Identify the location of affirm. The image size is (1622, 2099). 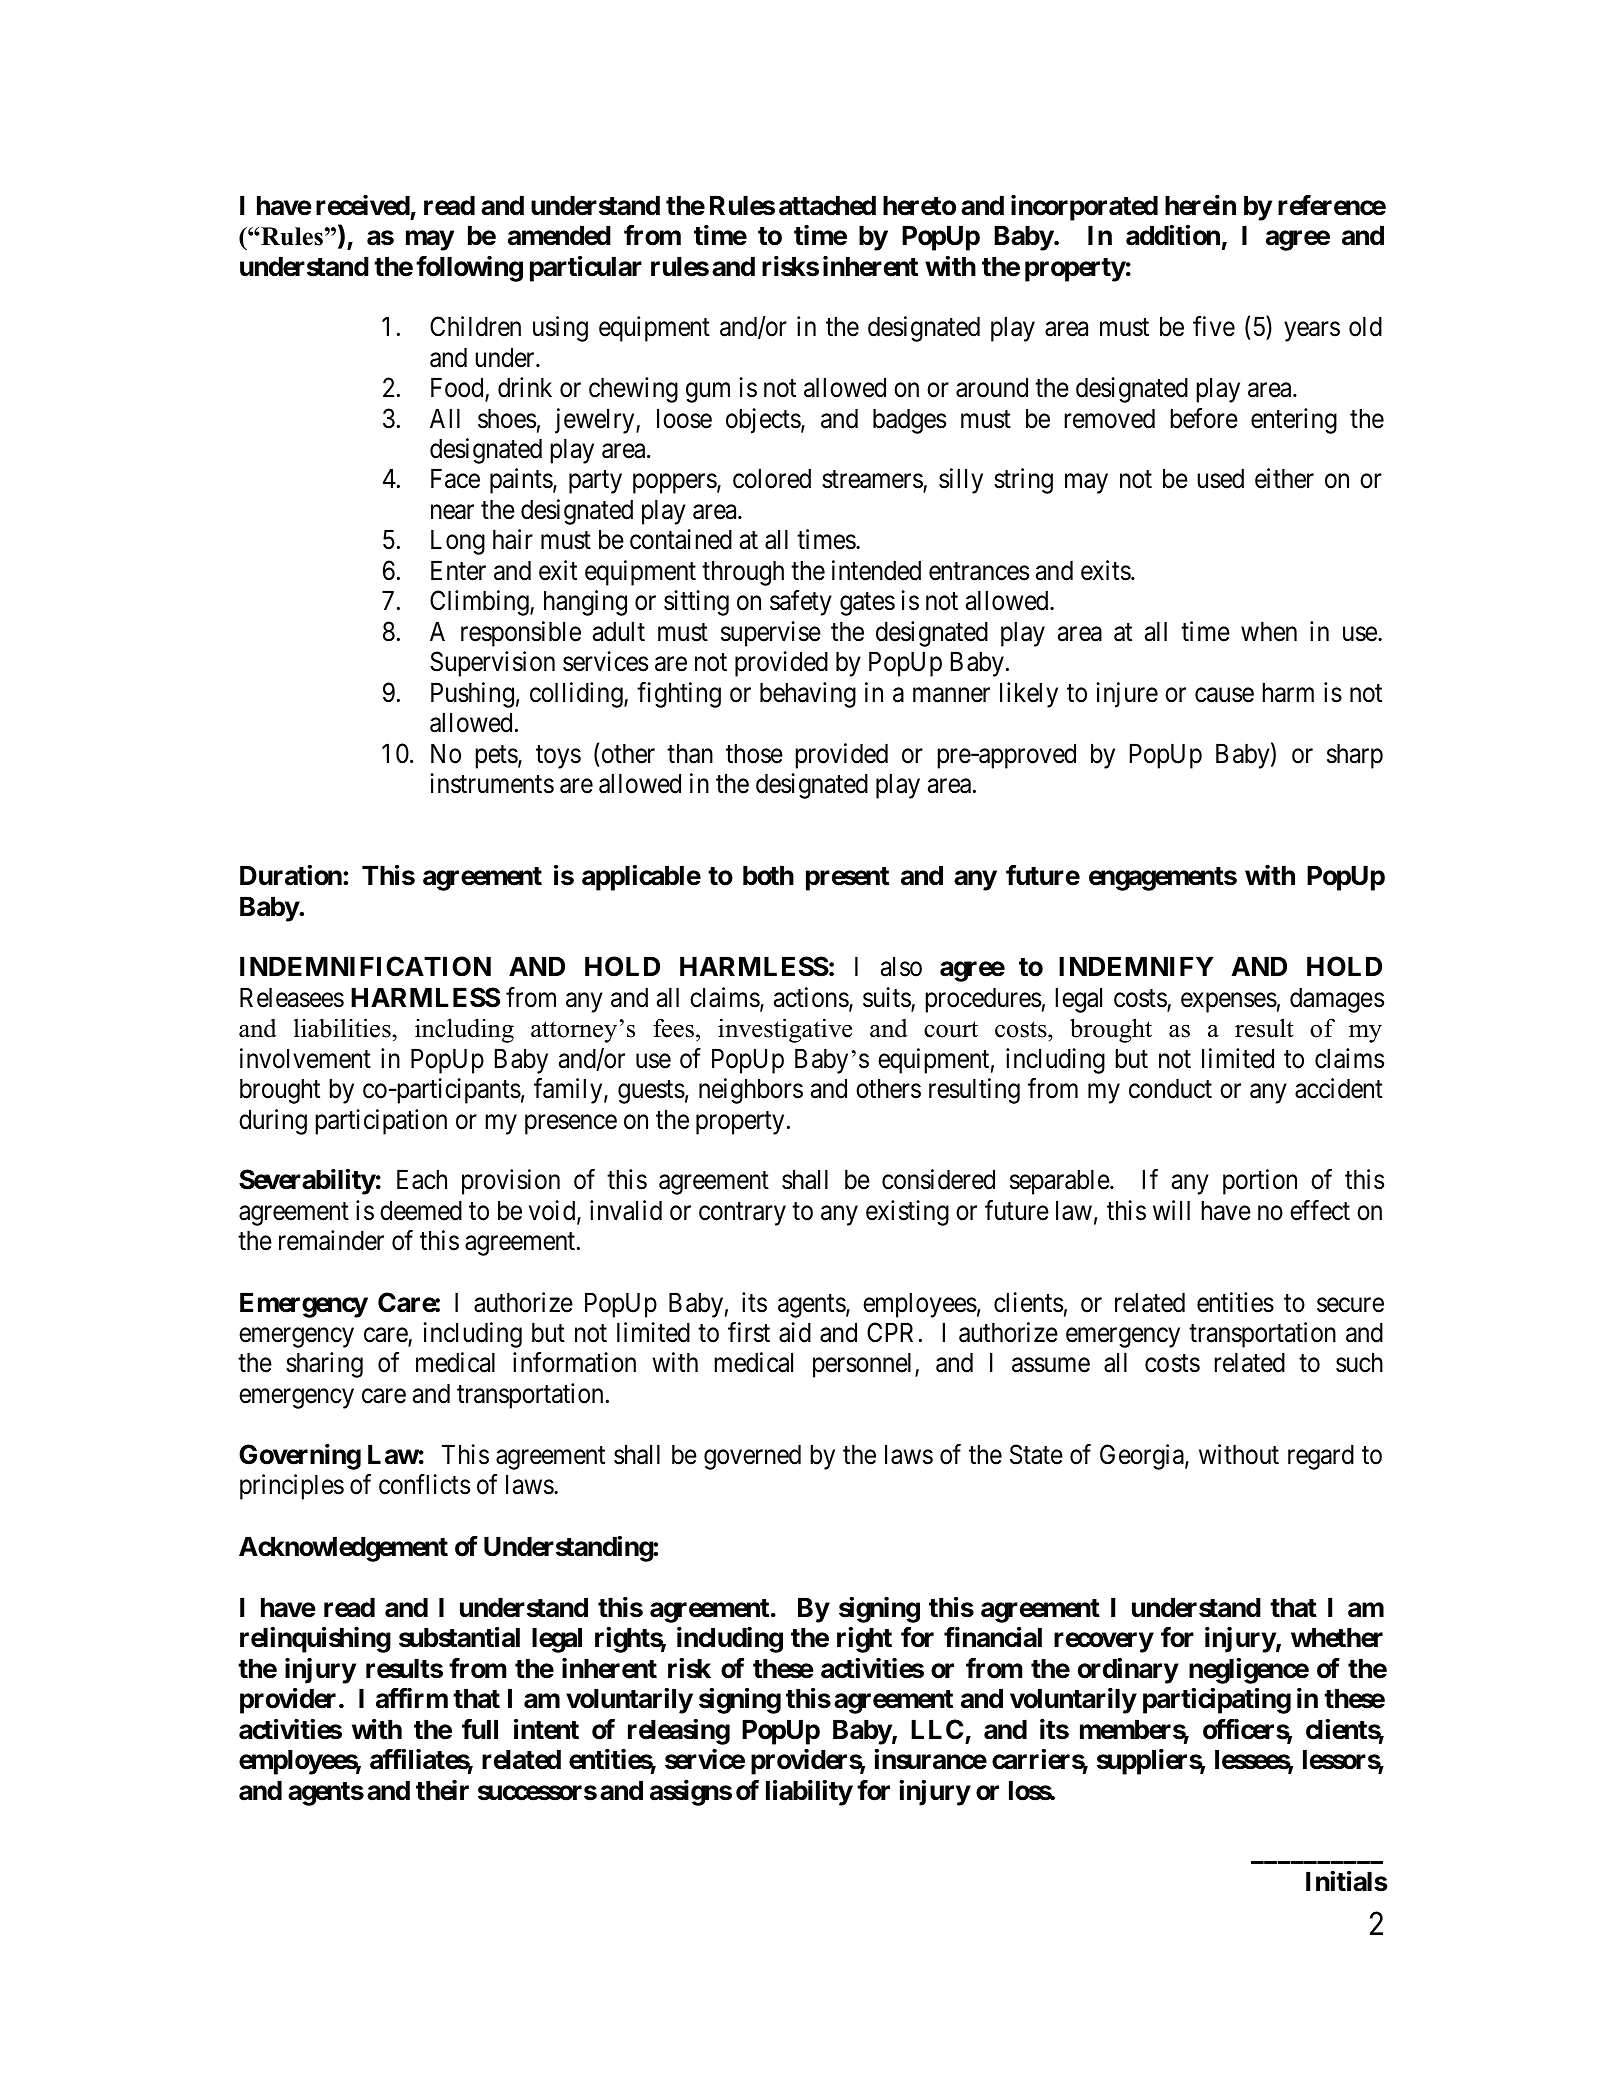
(412, 1698).
